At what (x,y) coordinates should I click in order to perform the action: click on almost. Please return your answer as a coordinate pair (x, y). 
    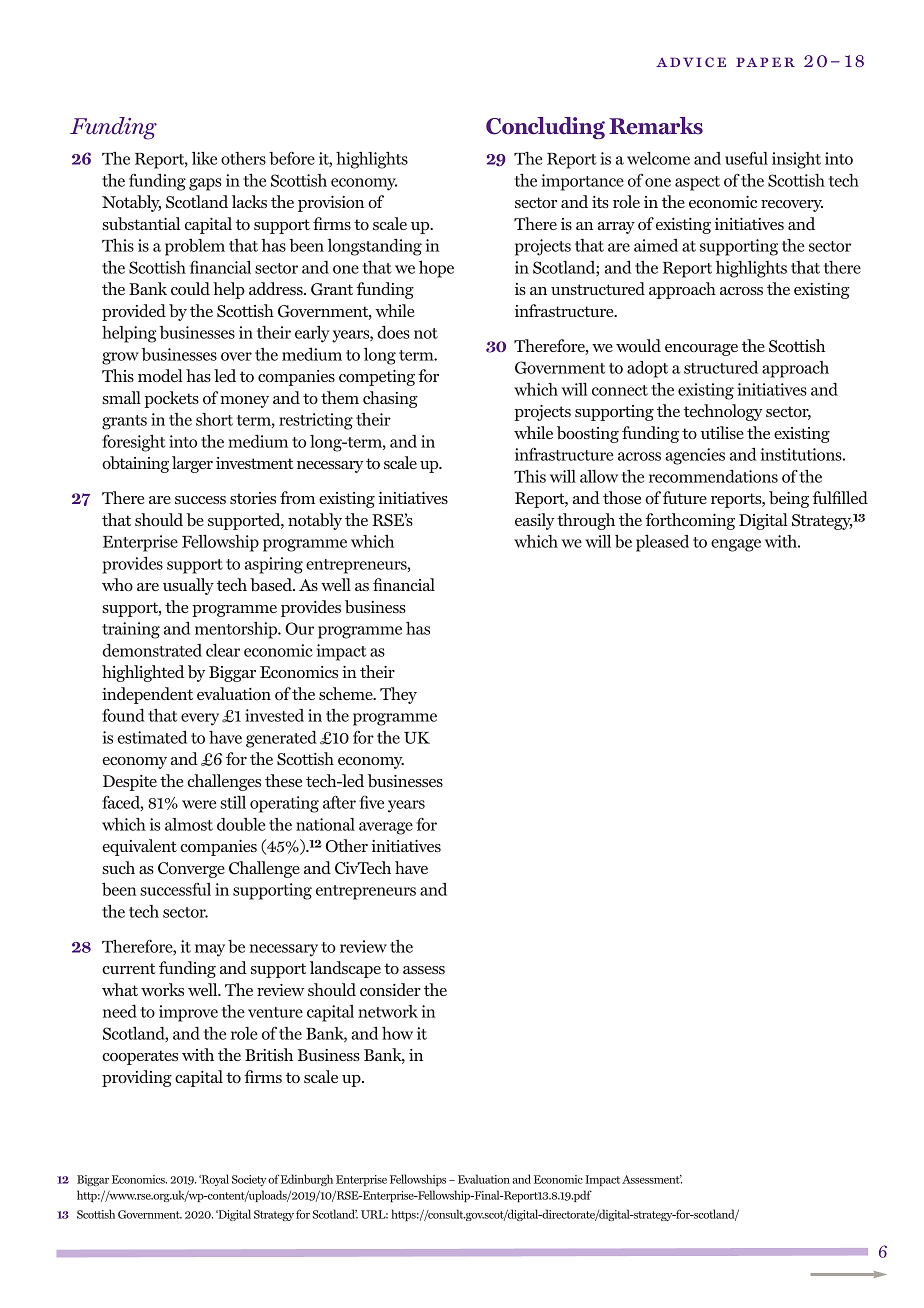
    Looking at the image, I should click on (189, 824).
